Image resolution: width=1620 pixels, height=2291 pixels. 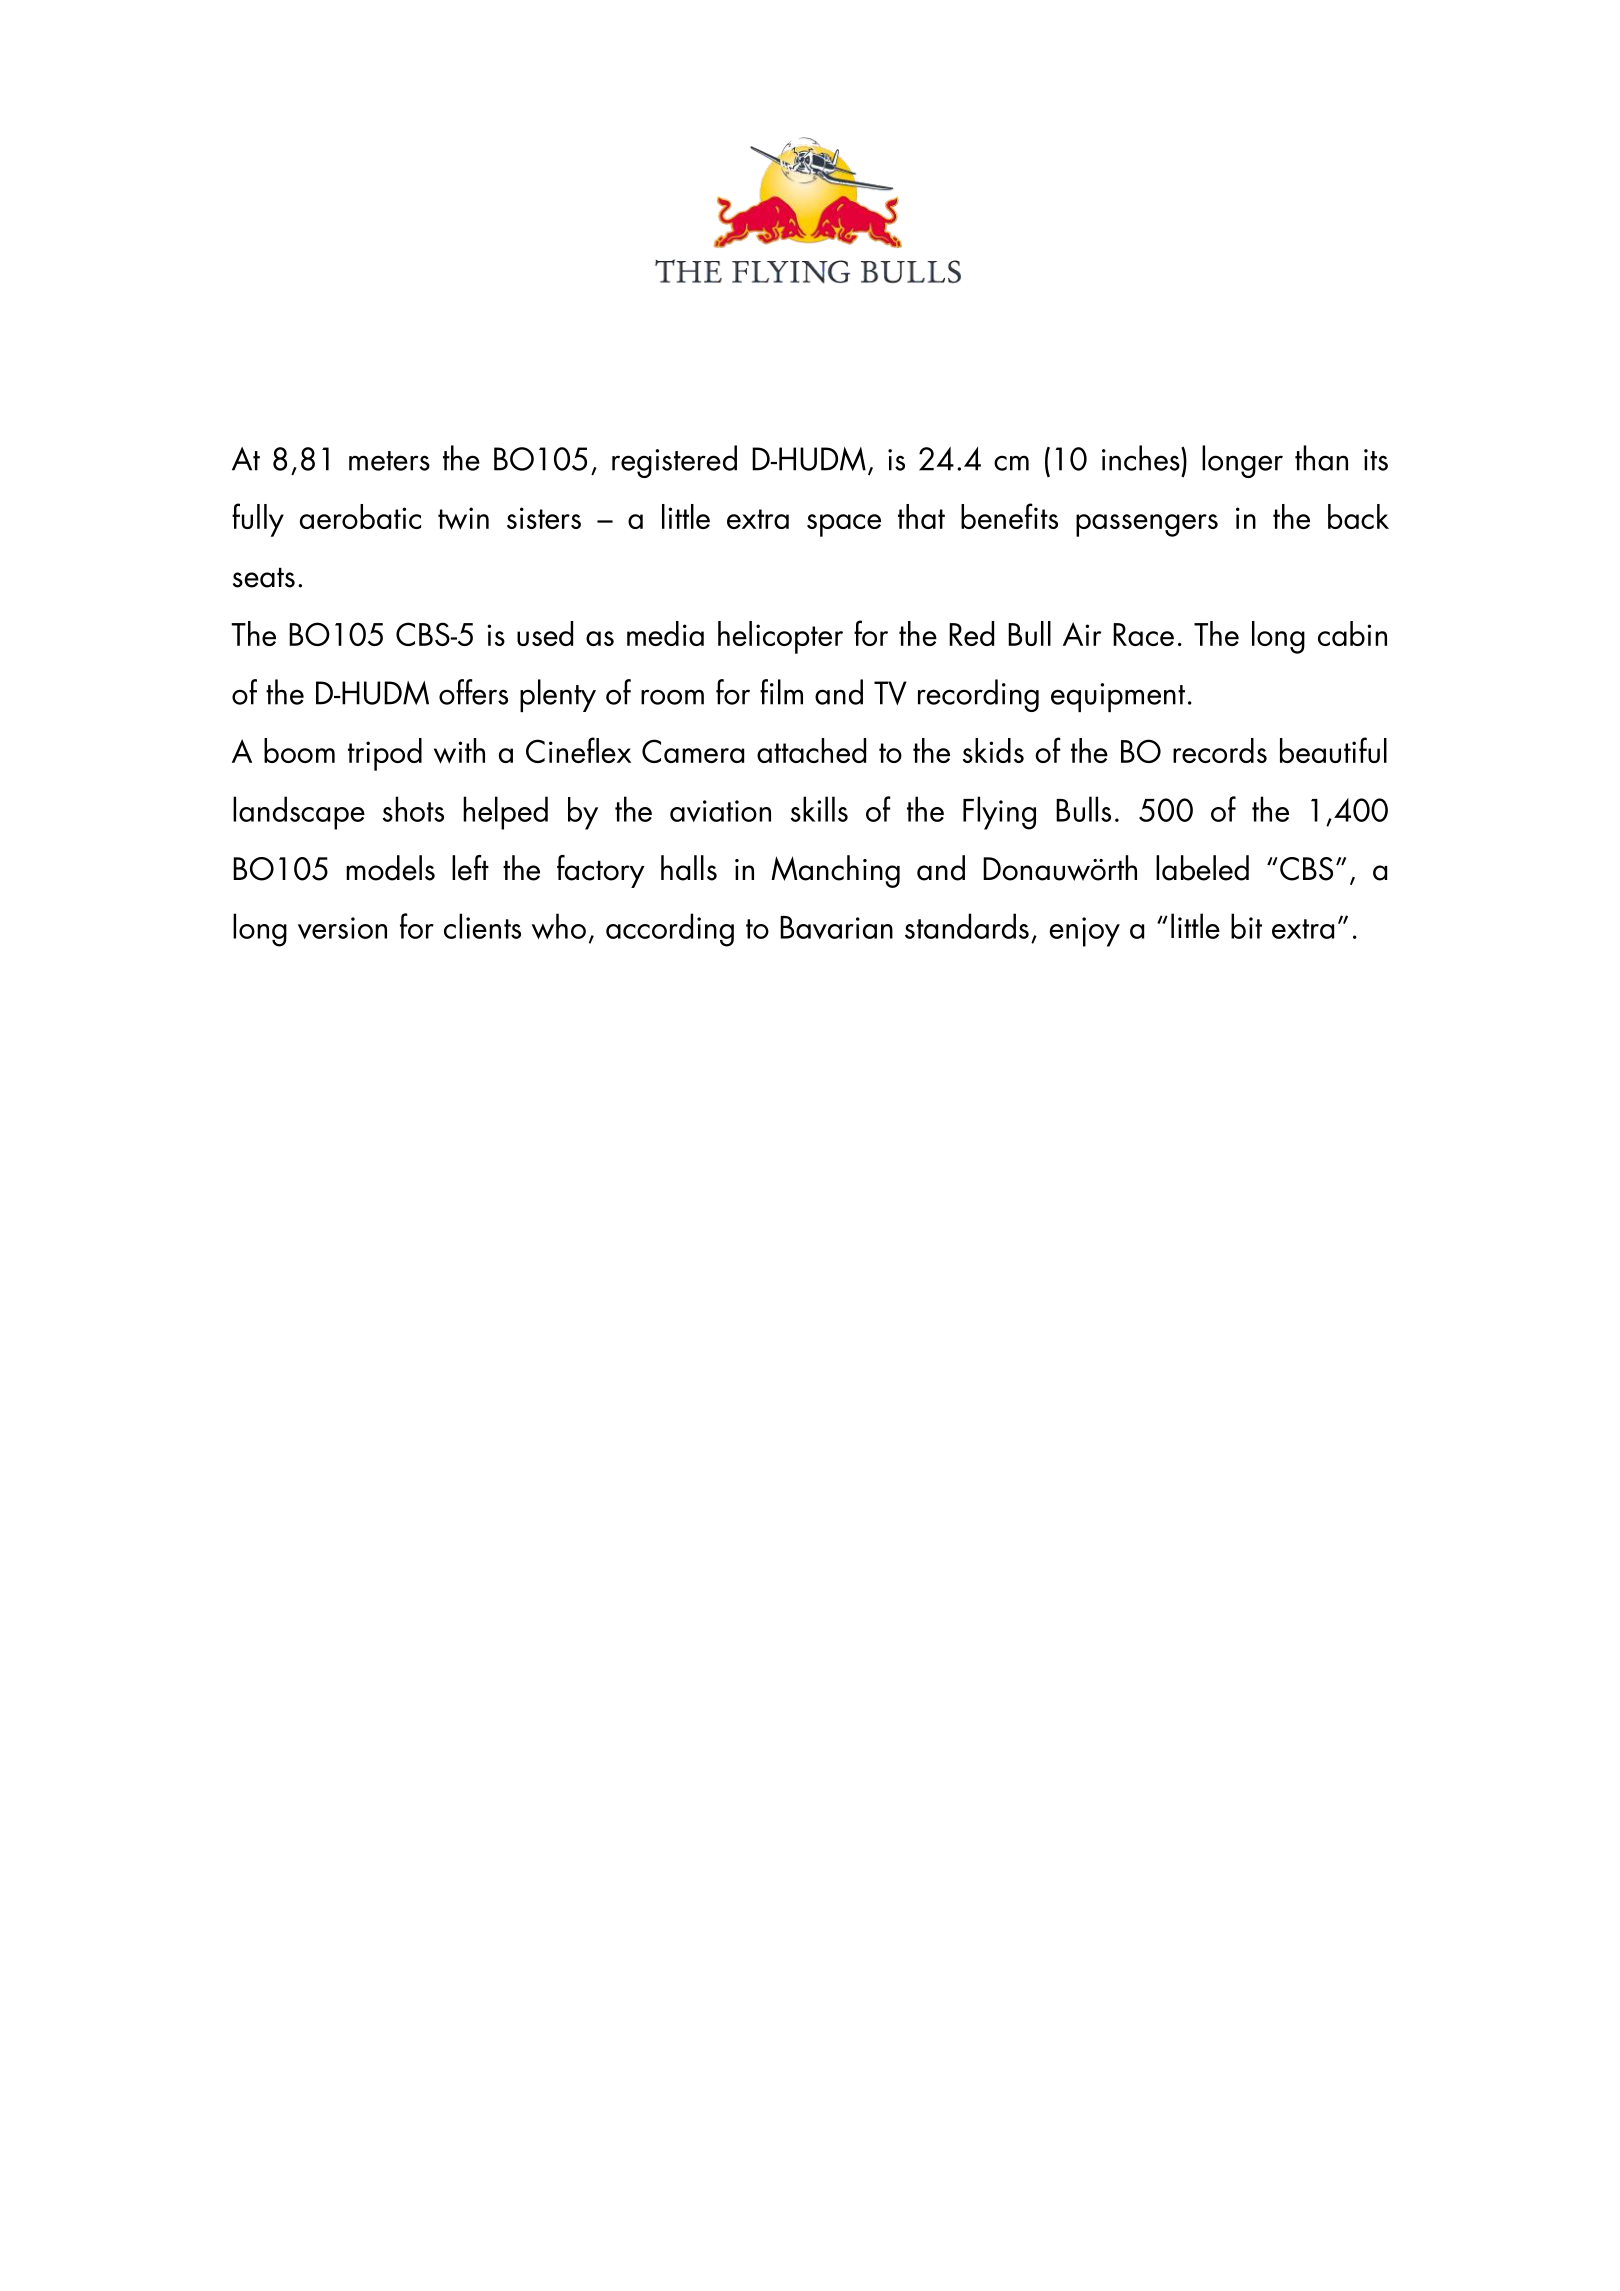 What do you see at coordinates (389, 461) in the screenshot?
I see `meters` at bounding box center [389, 461].
